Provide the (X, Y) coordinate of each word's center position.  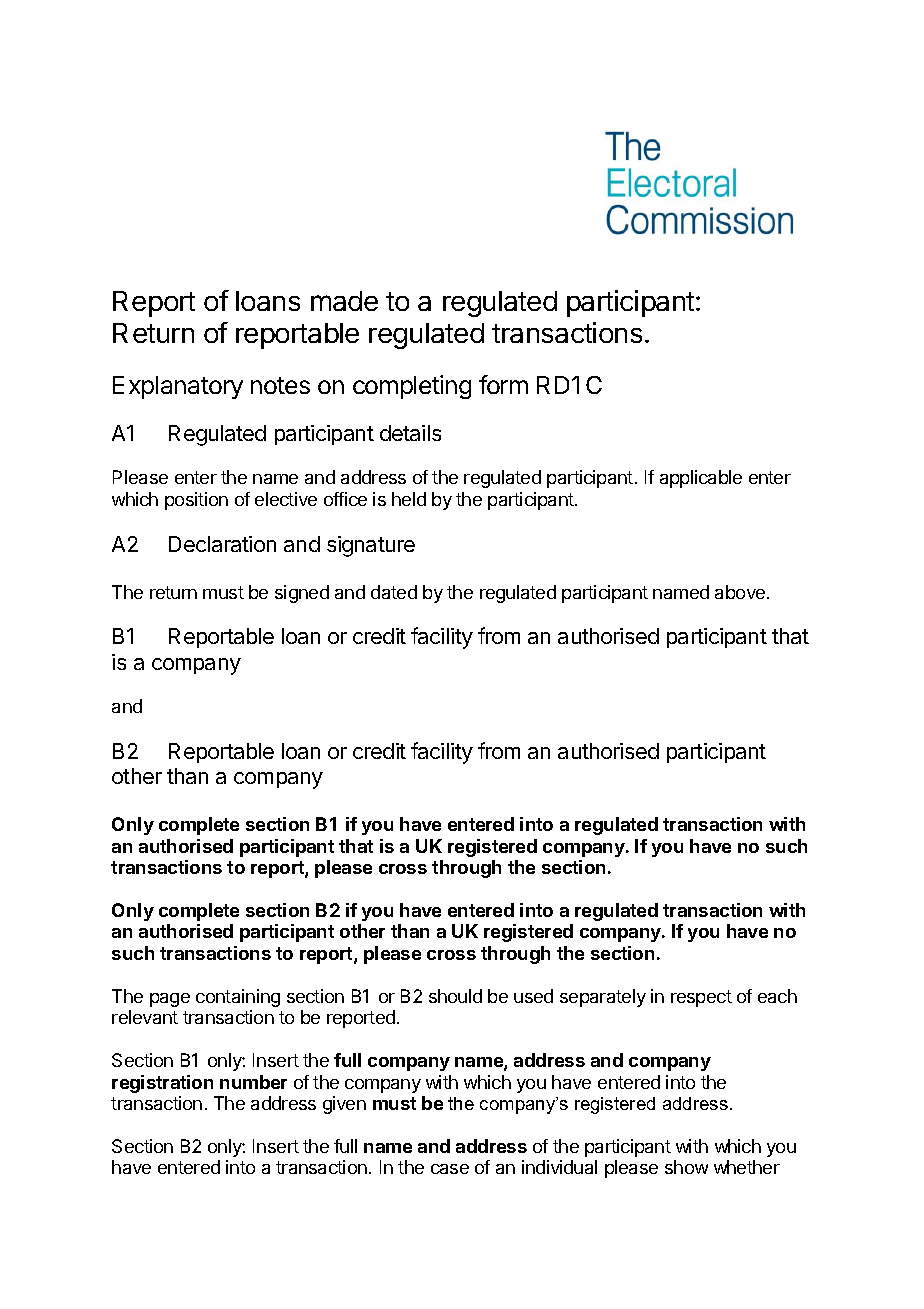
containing (238, 998)
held (409, 499)
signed (302, 594)
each (777, 996)
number (253, 1082)
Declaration (222, 544)
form (503, 384)
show (686, 1167)
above (740, 592)
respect (701, 998)
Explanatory (178, 387)
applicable (701, 479)
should (455, 996)
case (450, 1169)
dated (394, 592)
